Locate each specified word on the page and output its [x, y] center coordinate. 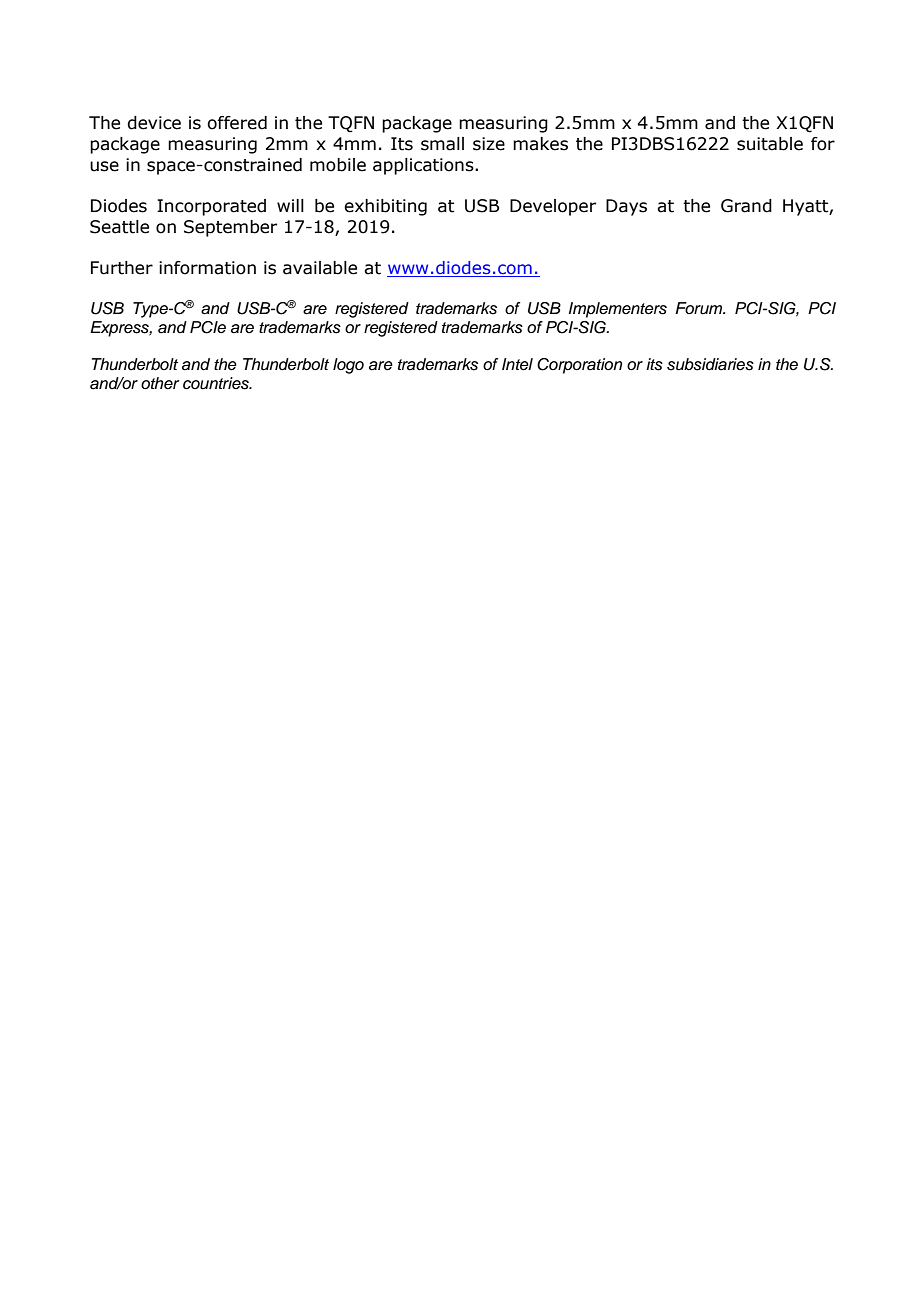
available [320, 268]
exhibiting [385, 207]
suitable [770, 144]
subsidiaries [710, 364]
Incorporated [211, 207]
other [160, 383]
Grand [746, 206]
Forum [700, 308]
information [207, 268]
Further [122, 268]
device [154, 123]
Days [626, 207]
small [442, 144]
